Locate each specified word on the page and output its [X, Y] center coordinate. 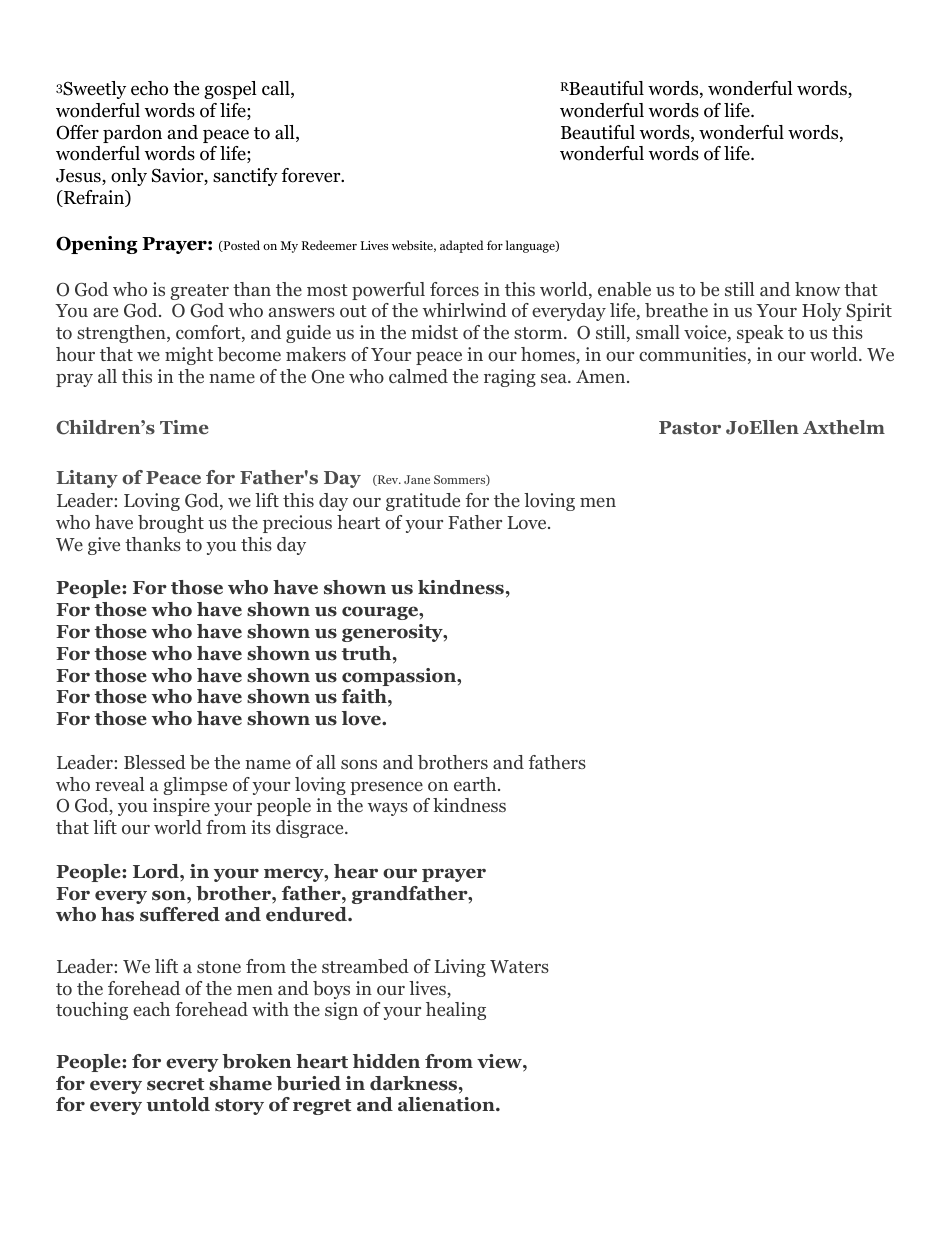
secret [175, 1084]
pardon [132, 134]
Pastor [690, 428]
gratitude [423, 502]
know [817, 289]
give [104, 546]
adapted [462, 246]
